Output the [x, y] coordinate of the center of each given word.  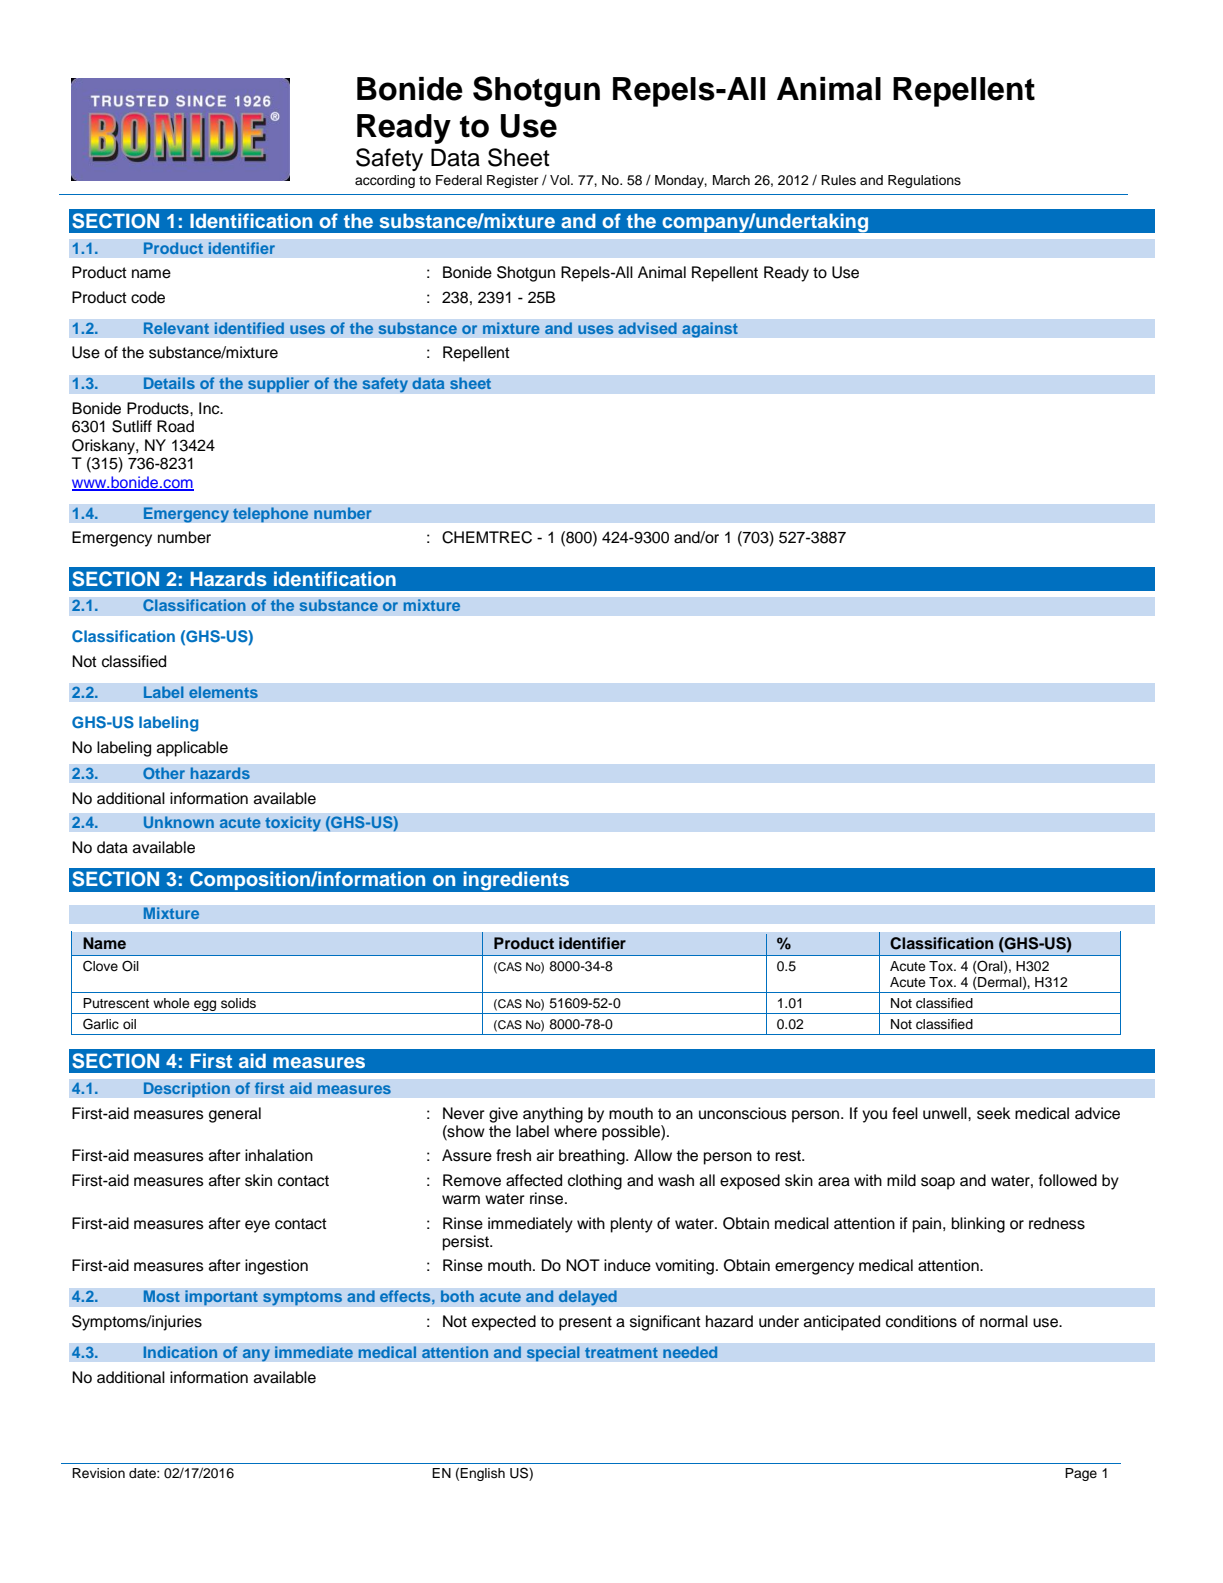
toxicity [293, 824]
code [148, 297]
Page [1081, 1474]
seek [994, 1113]
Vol [561, 180]
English [482, 1474]
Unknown [178, 822]
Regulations [924, 181]
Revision [98, 1473]
